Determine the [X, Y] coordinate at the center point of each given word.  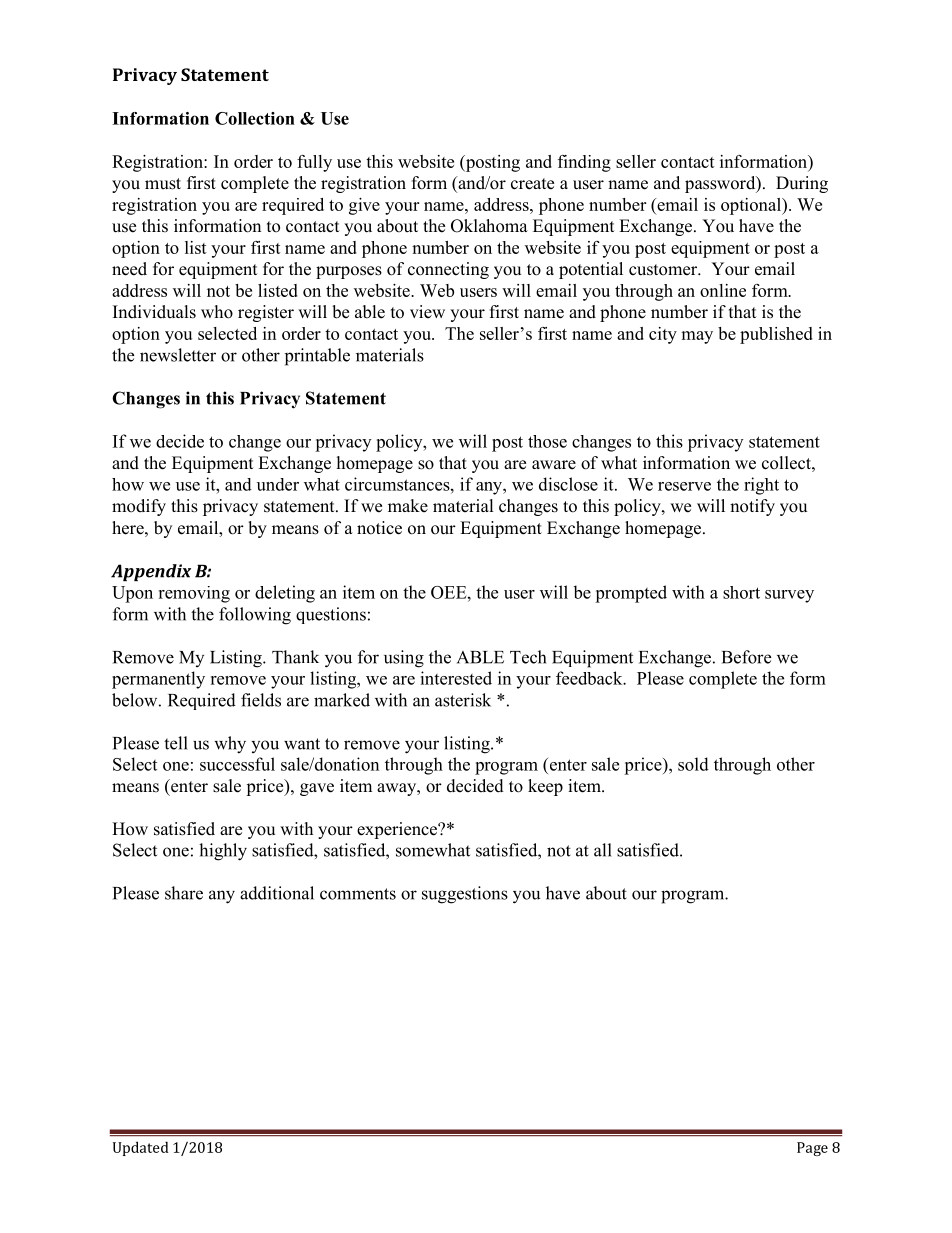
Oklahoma [489, 226]
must [163, 184]
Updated [141, 1148]
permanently [158, 680]
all [603, 850]
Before [746, 657]
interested [456, 678]
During [802, 184]
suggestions [465, 895]
